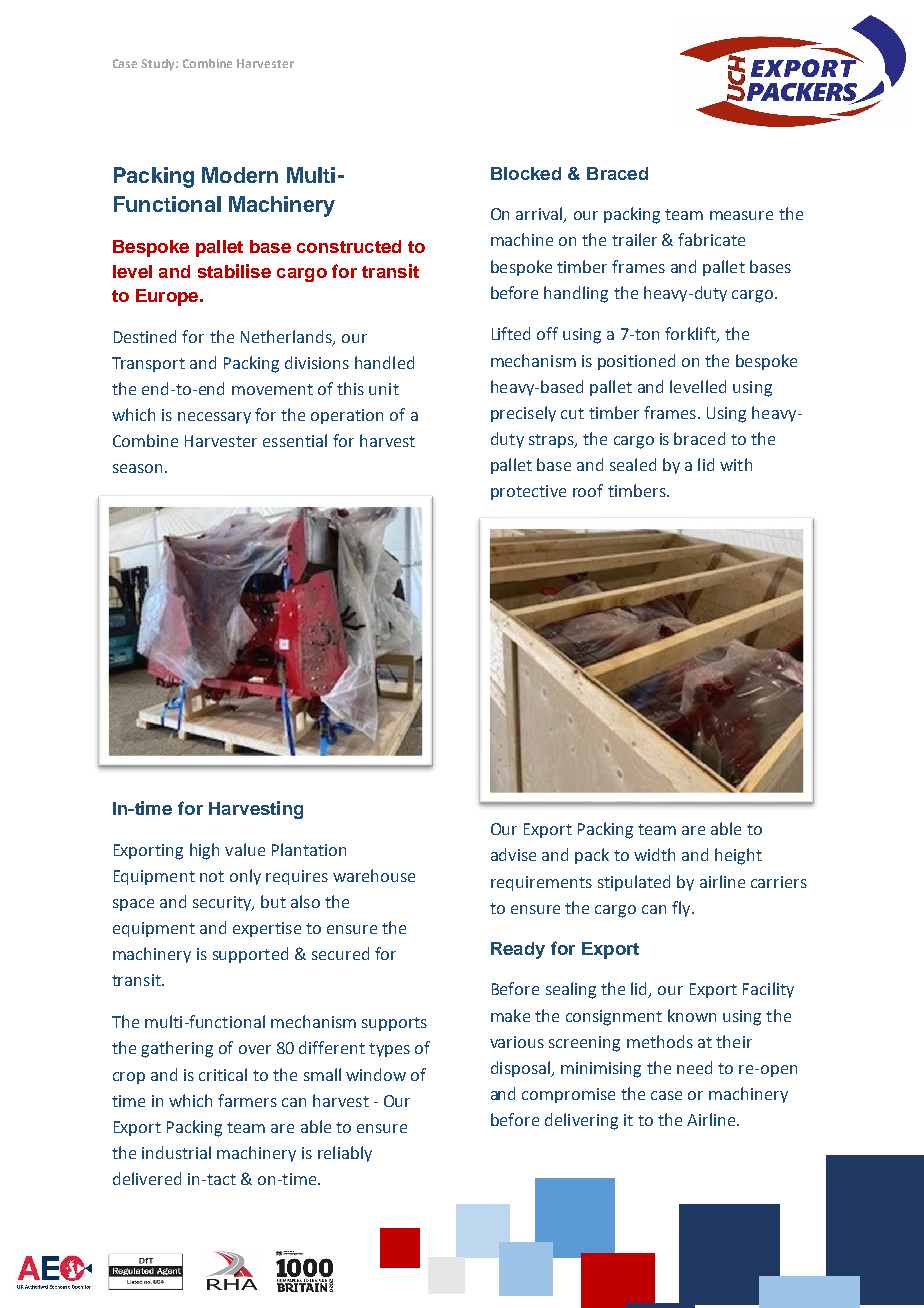 The height and width of the document is (1308, 924). What do you see at coordinates (204, 851) in the document?
I see `high` at bounding box center [204, 851].
